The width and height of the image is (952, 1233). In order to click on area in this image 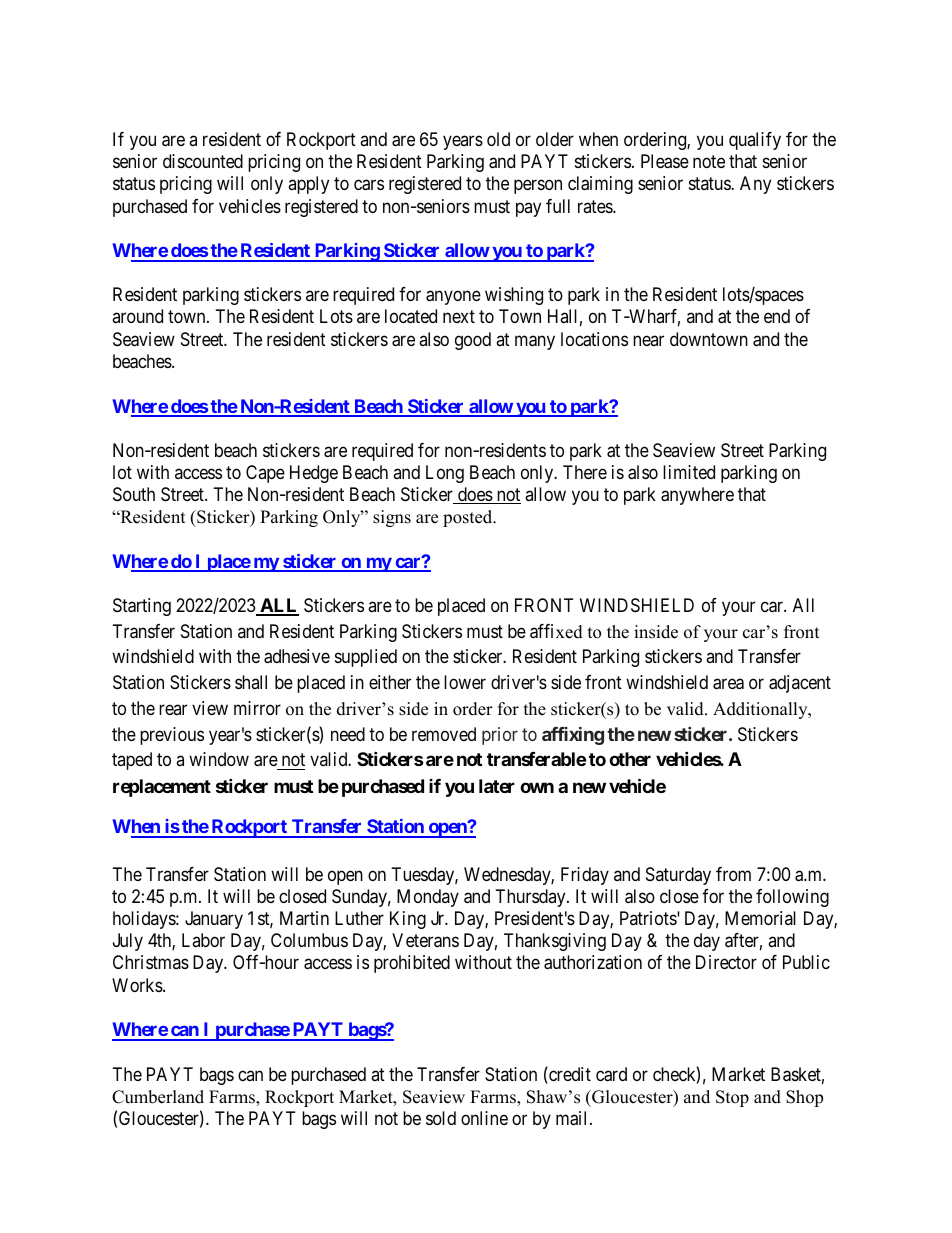, I will do `click(728, 684)`.
